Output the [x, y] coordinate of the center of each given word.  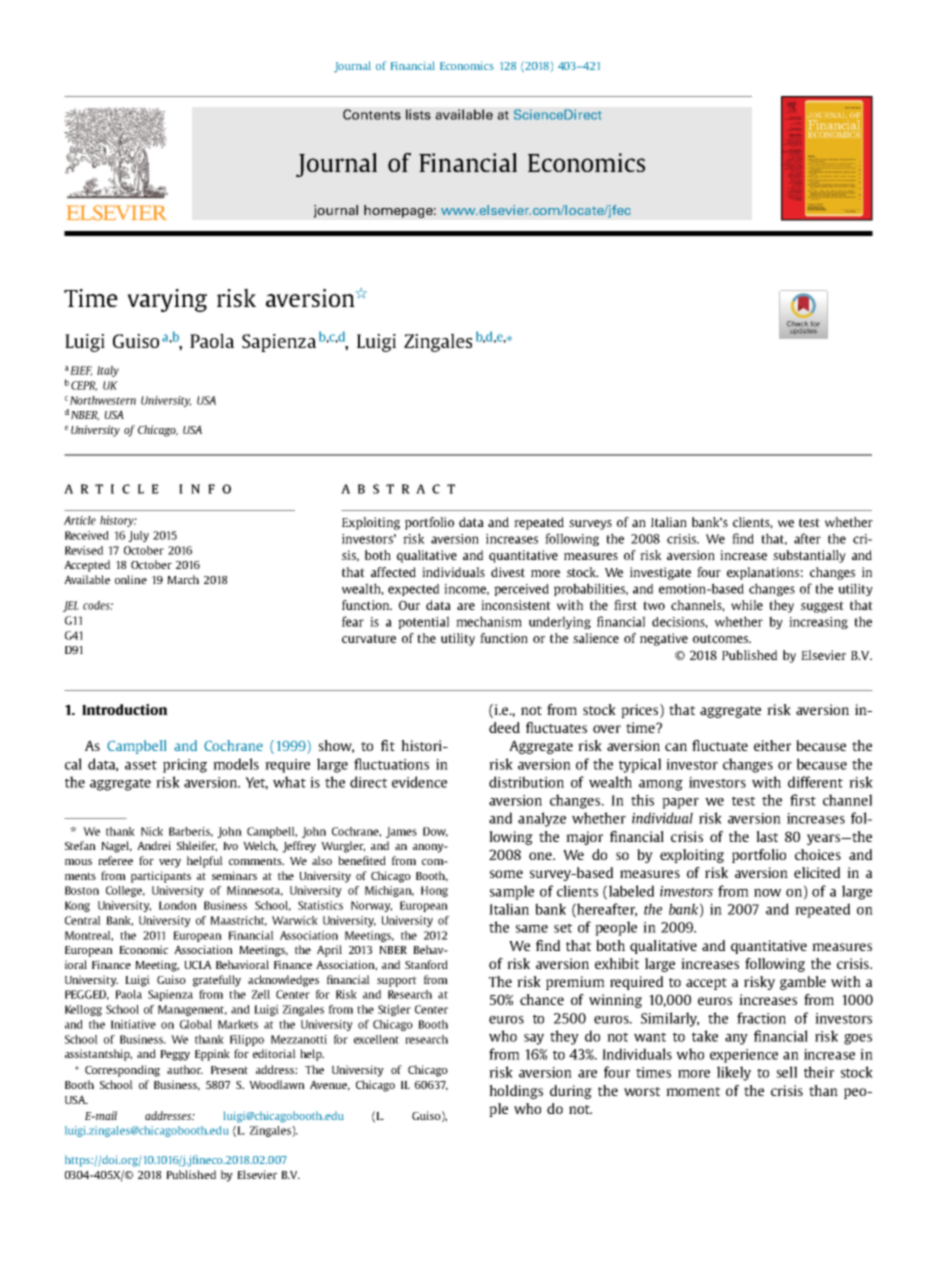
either [772, 745]
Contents [372, 114]
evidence [419, 782]
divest [508, 572]
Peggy [175, 1055]
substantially [809, 556]
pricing [185, 766]
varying [167, 300]
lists [418, 114]
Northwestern [103, 400]
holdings [516, 1092]
